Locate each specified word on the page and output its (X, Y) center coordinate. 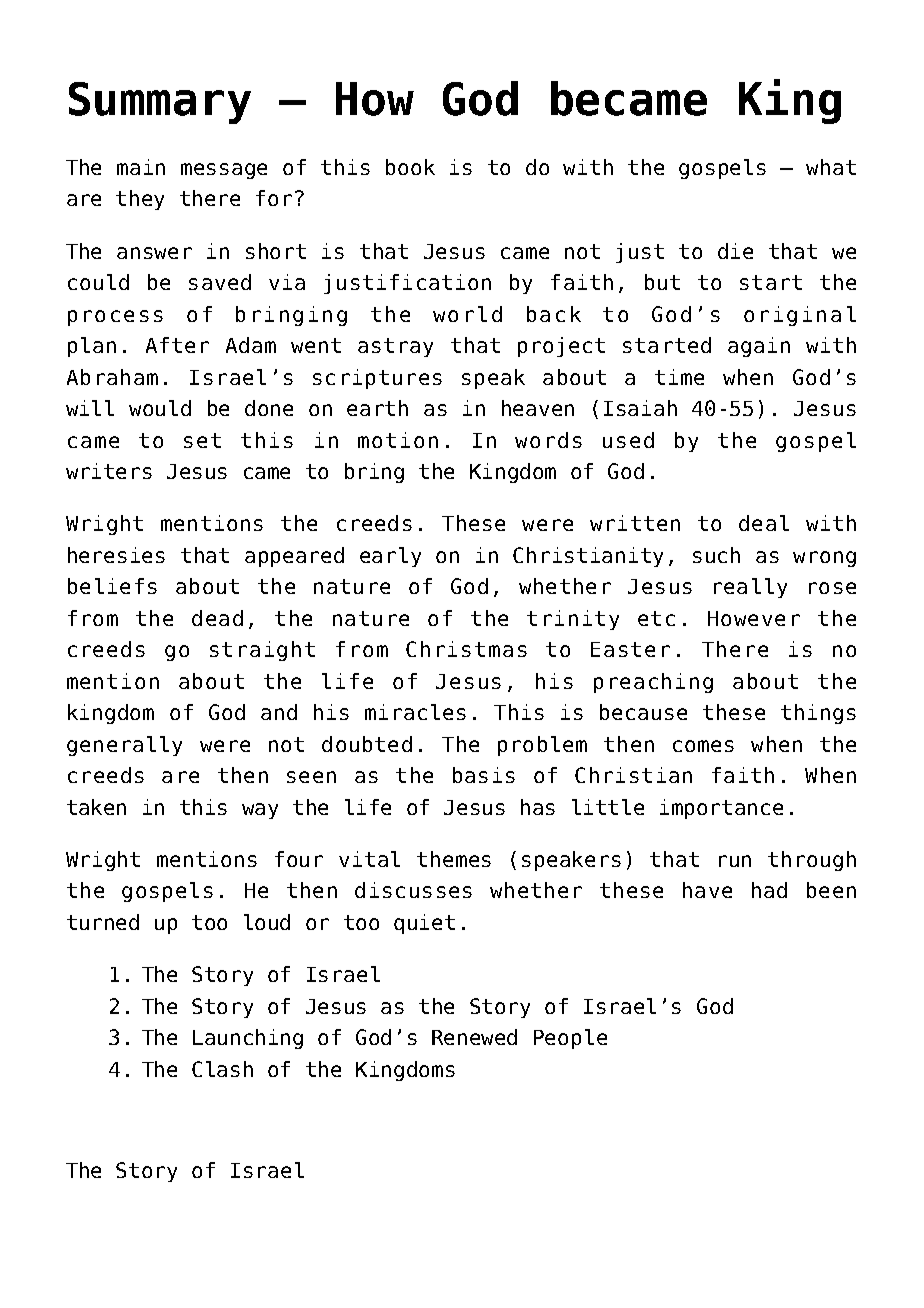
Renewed (474, 1037)
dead (217, 618)
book (410, 167)
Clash (222, 1069)
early (390, 557)
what (831, 167)
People (570, 1039)
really (750, 588)
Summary (160, 103)
